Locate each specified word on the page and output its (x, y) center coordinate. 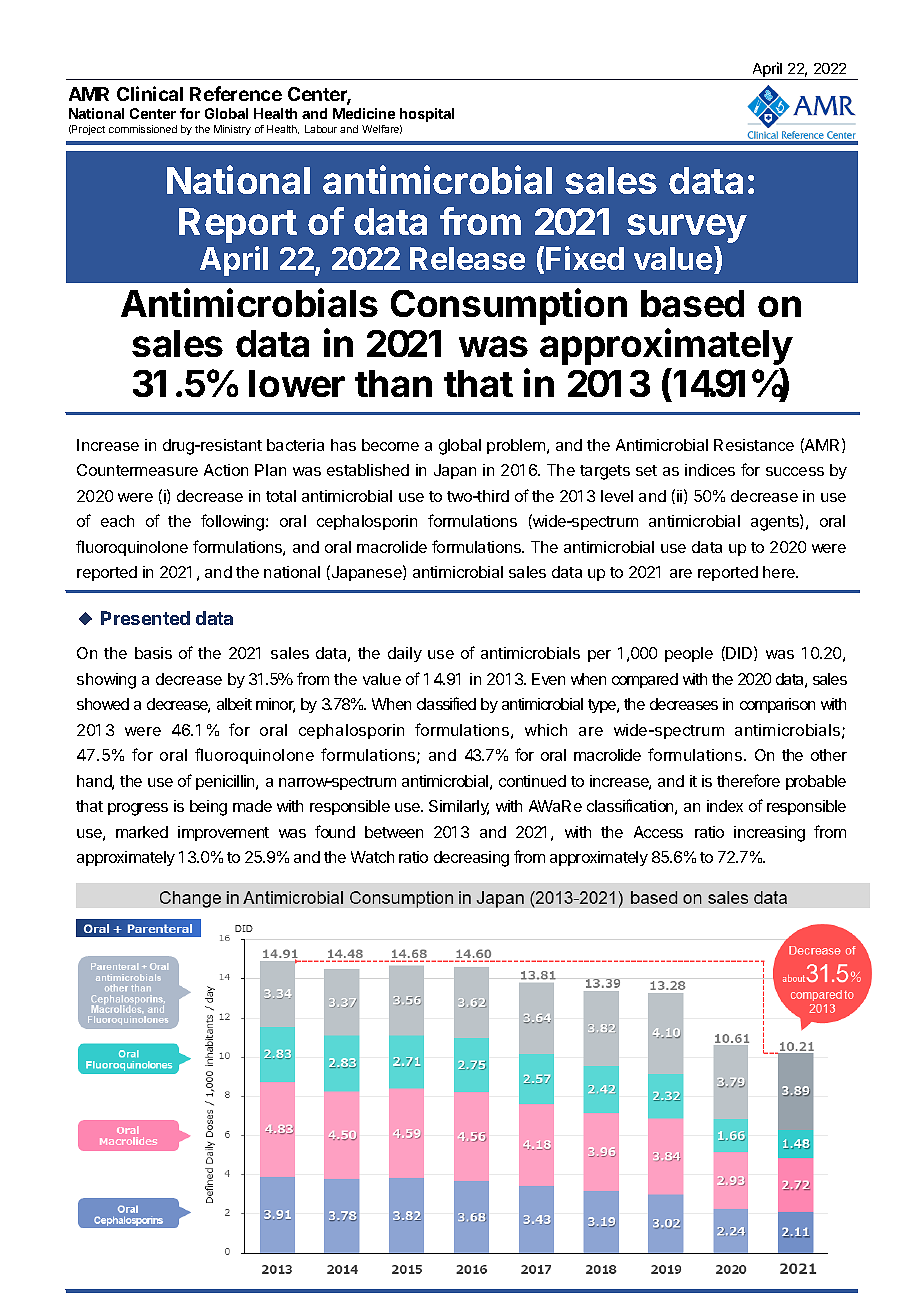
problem (516, 446)
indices (710, 470)
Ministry (232, 130)
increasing (769, 834)
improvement (223, 833)
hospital (427, 115)
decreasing (471, 859)
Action (226, 470)
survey (687, 228)
